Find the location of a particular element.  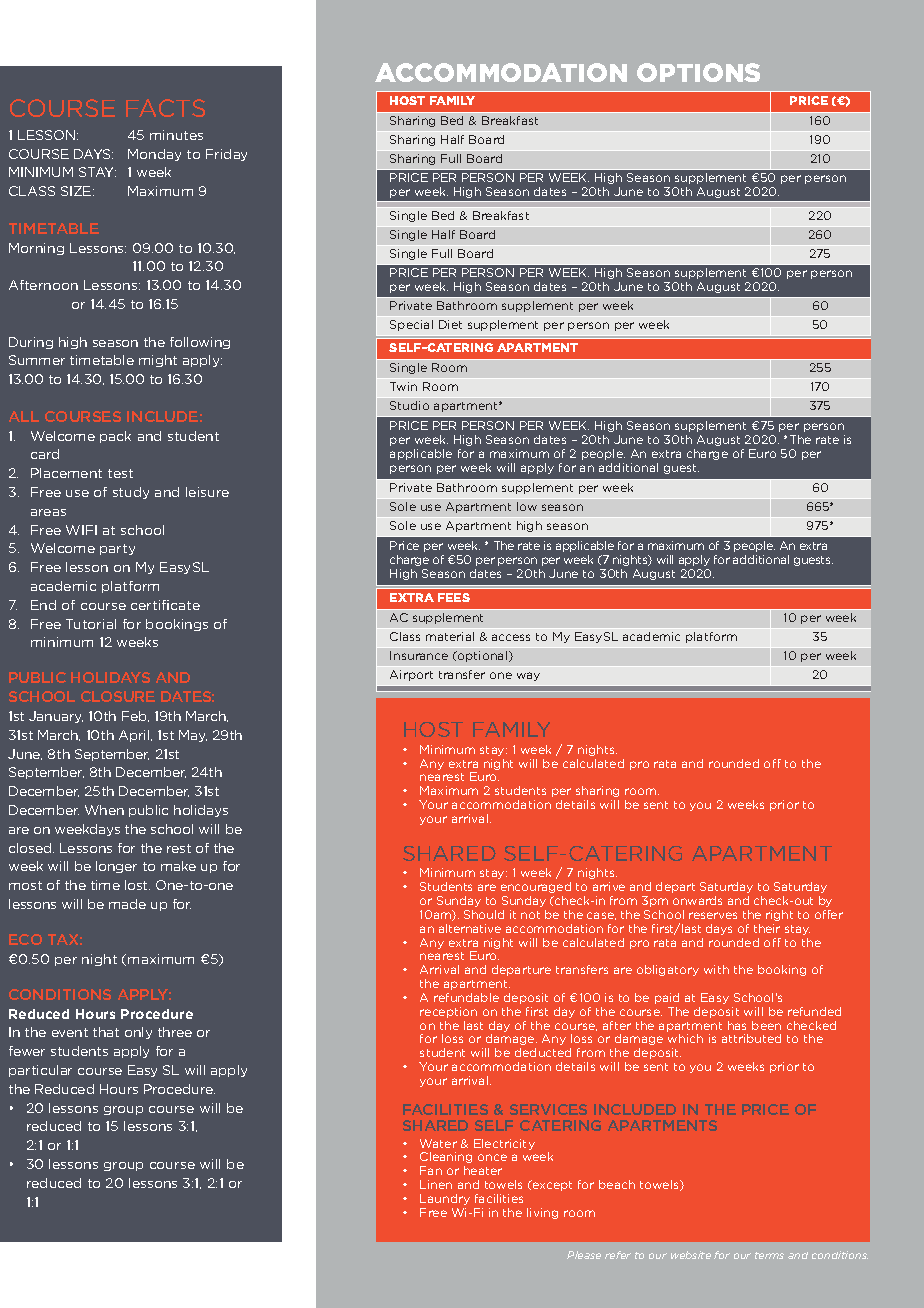

longer is located at coordinates (116, 867).
